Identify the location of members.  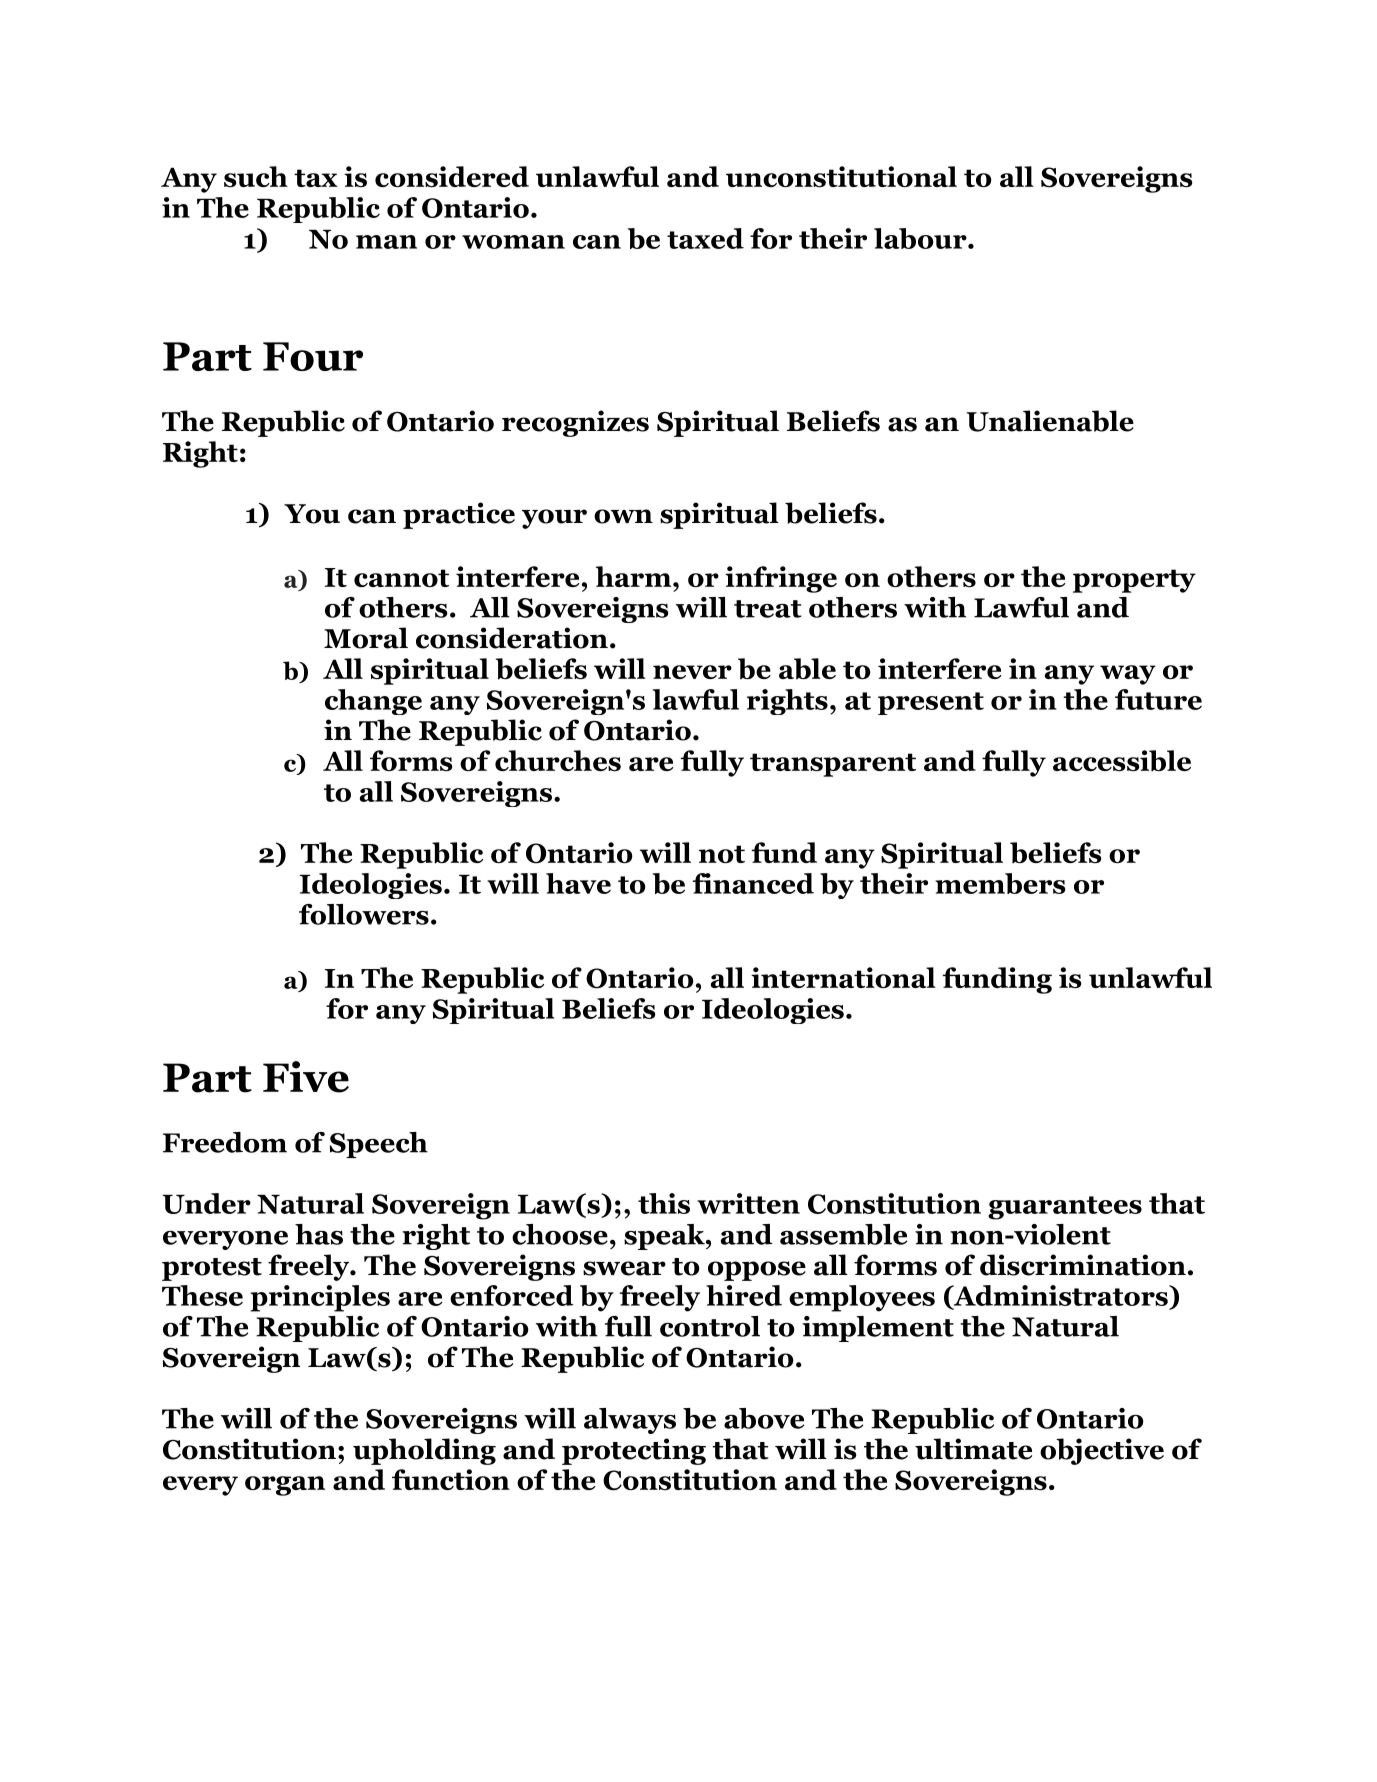
(1000, 883).
